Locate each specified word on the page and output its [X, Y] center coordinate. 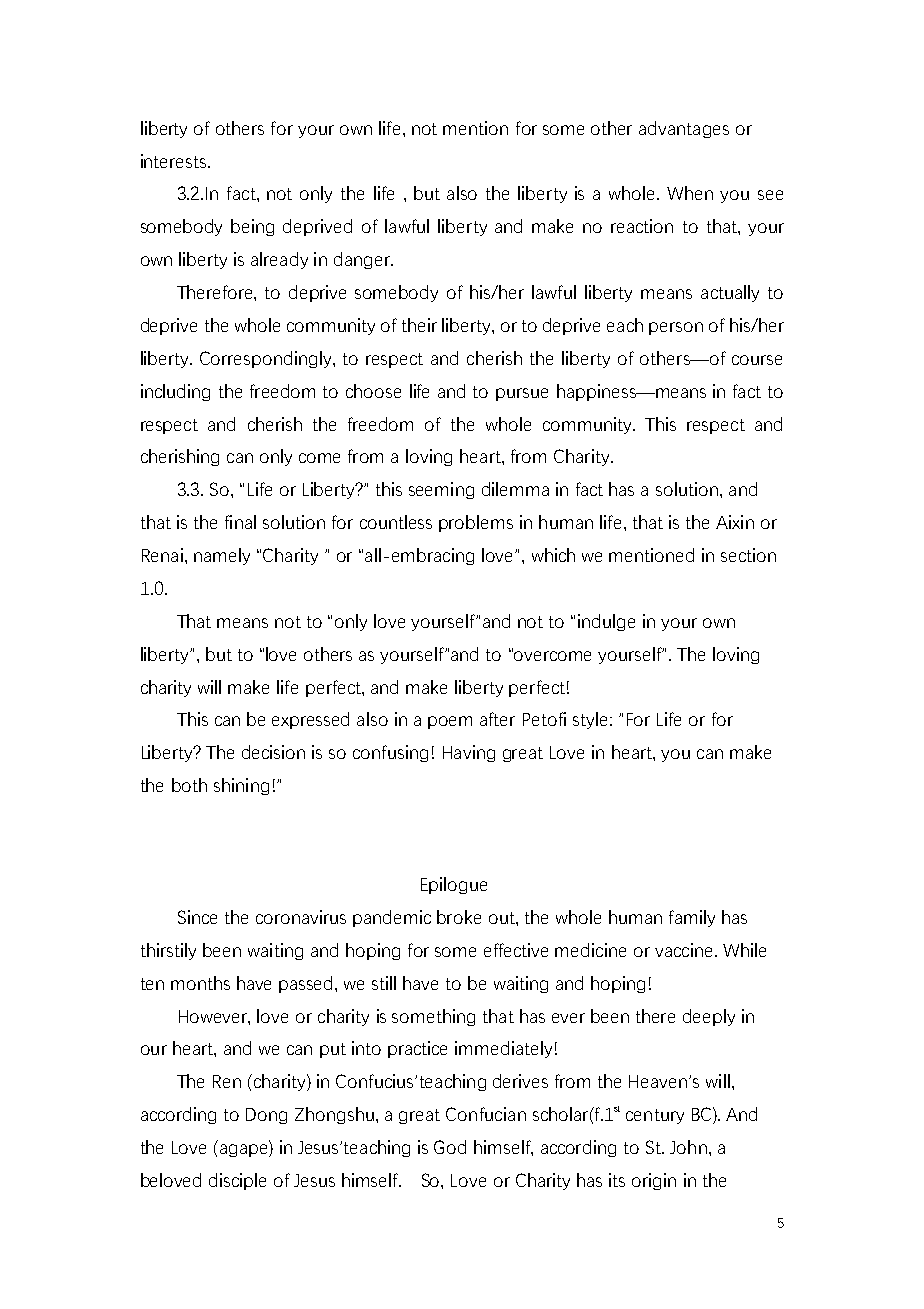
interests [175, 161]
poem [450, 722]
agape [245, 1150]
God [450, 1147]
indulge [606, 622]
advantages [684, 129]
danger [363, 260]
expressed [310, 720]
